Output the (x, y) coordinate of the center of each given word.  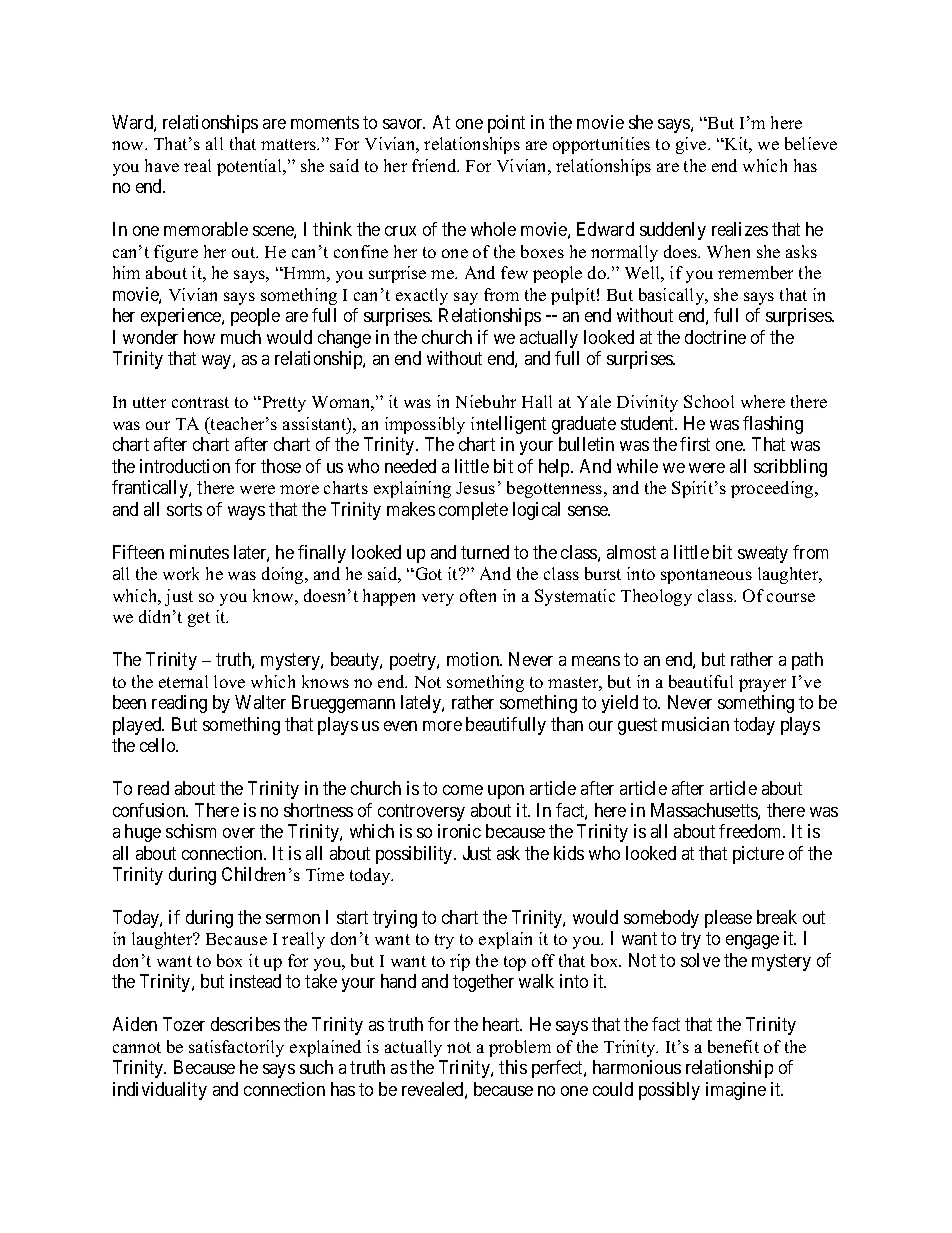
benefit (733, 1046)
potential (250, 167)
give (692, 145)
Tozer (184, 1024)
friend (435, 165)
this (513, 1067)
